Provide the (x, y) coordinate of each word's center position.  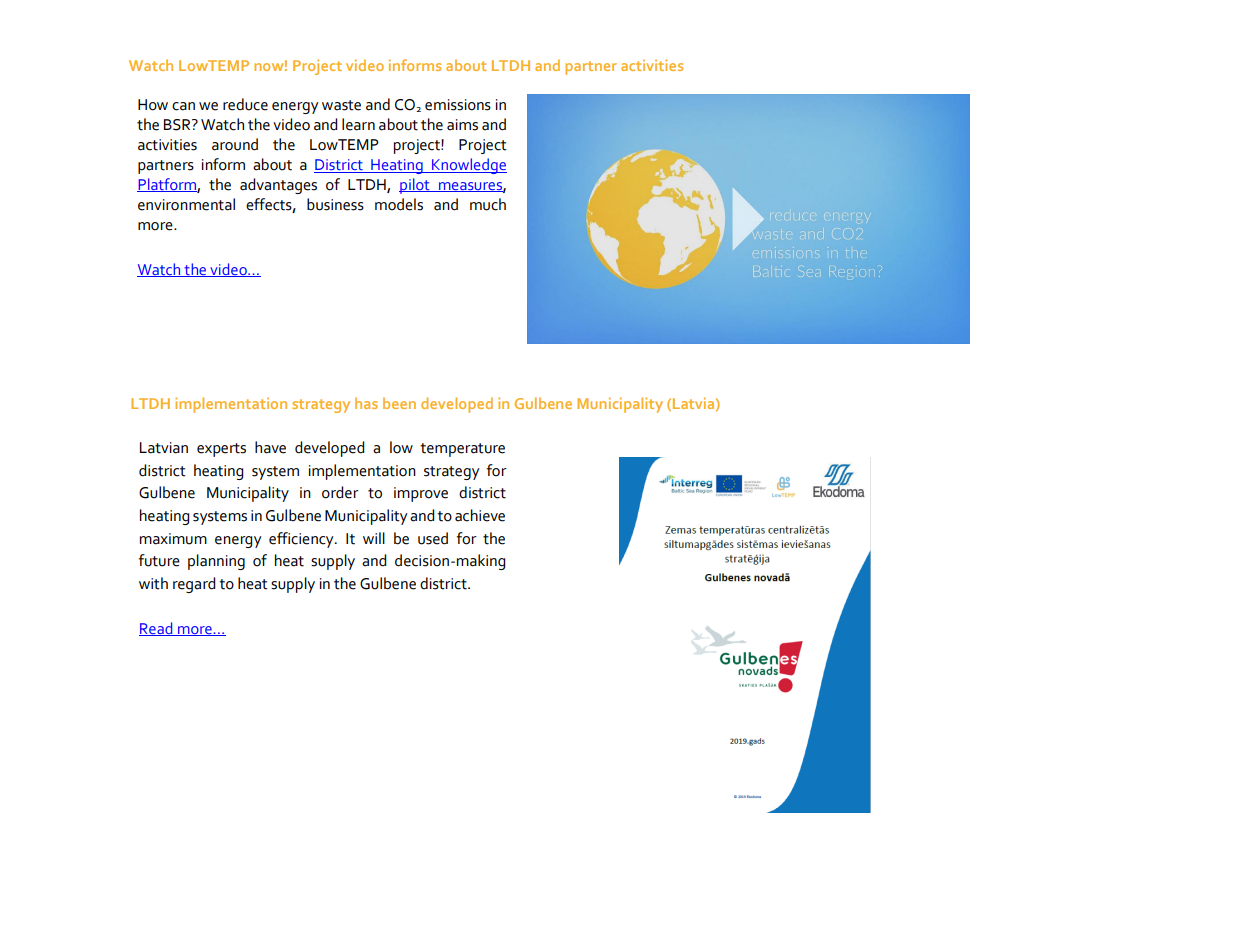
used (433, 538)
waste (341, 105)
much (488, 204)
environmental (186, 204)
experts (221, 450)
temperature (462, 450)
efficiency (302, 540)
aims (462, 125)
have (270, 447)
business (335, 204)
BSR (178, 125)
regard (194, 585)
